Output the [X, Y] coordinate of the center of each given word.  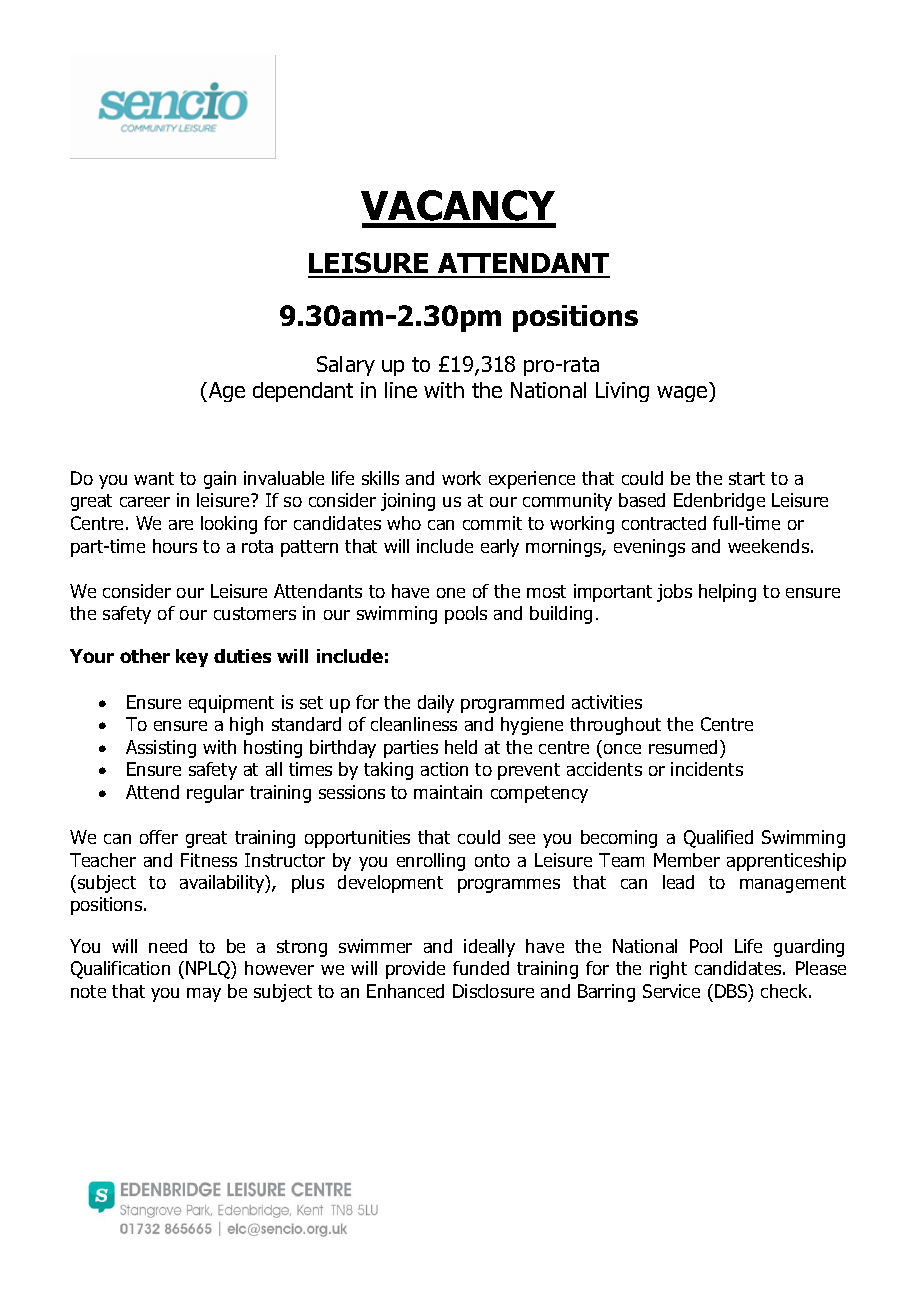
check [785, 991]
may [204, 995]
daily [436, 704]
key [192, 658]
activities [607, 702]
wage [683, 394]
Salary [346, 366]
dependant [303, 392]
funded [481, 968]
